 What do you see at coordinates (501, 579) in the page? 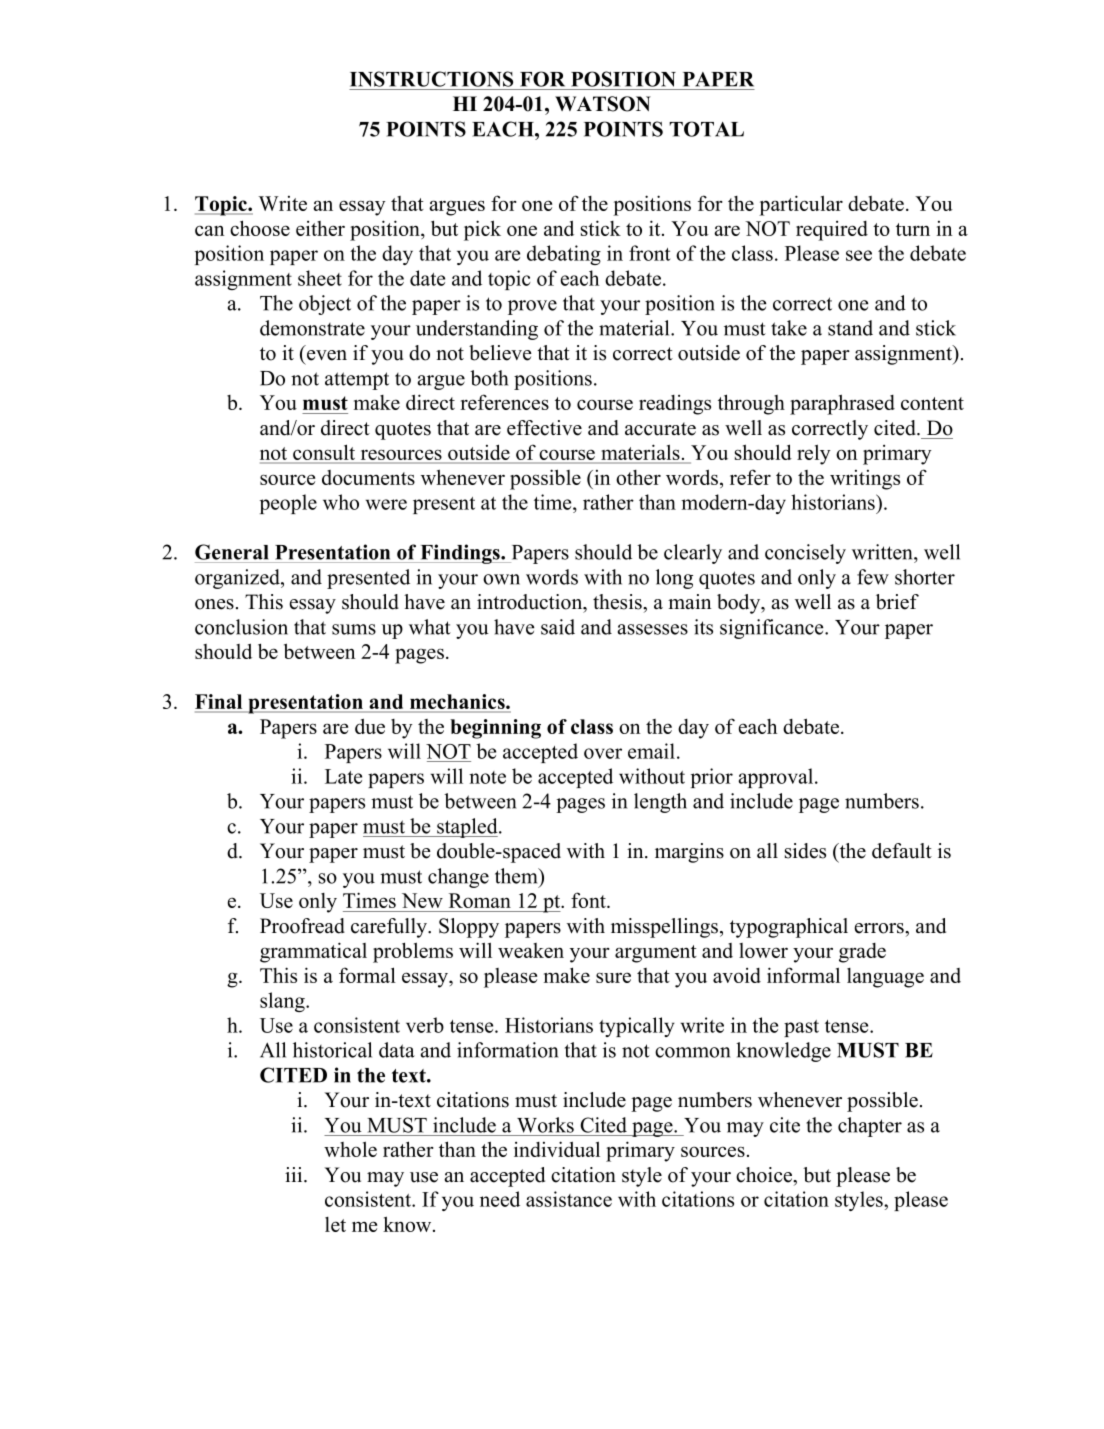
I see `own` at bounding box center [501, 579].
